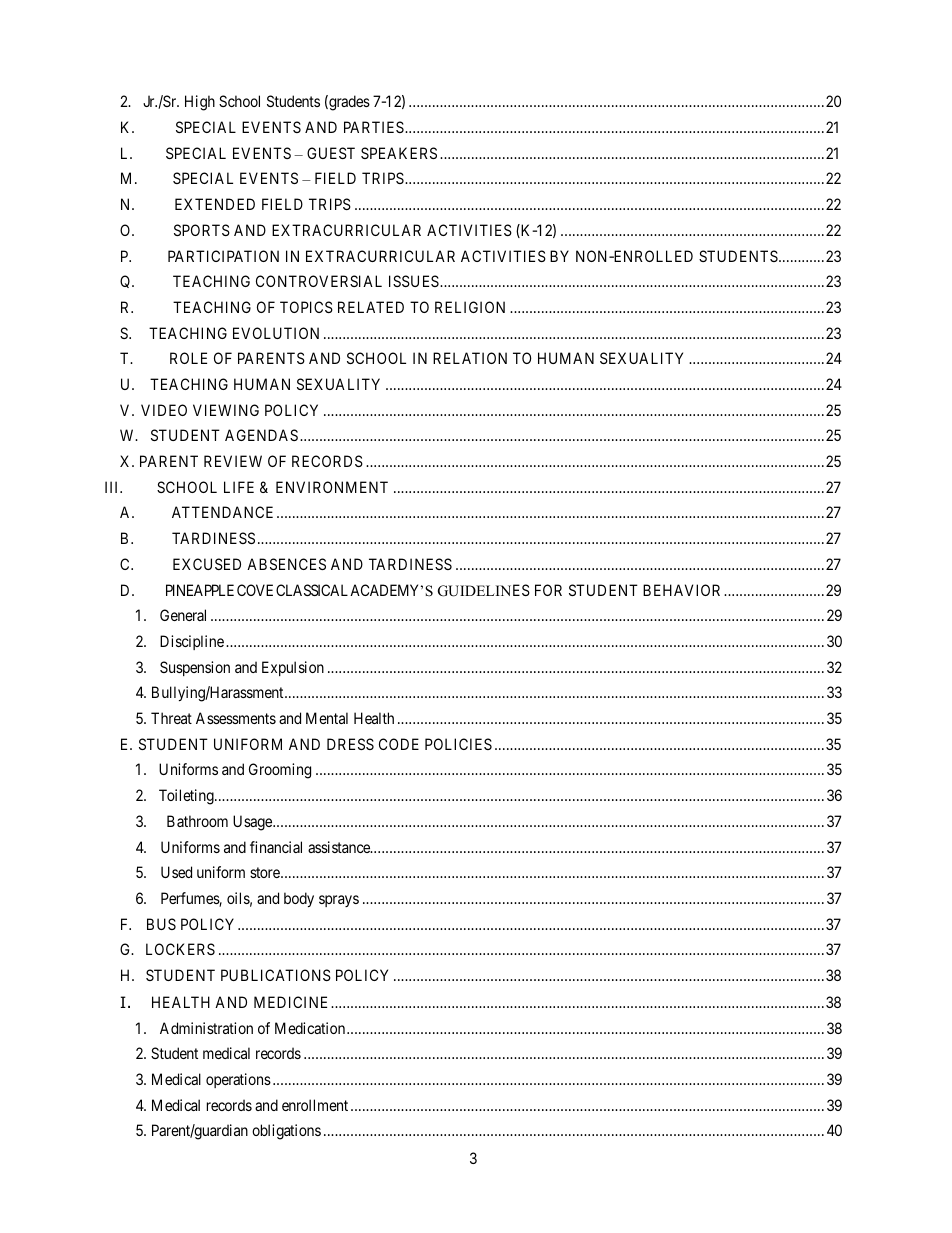 The height and width of the screenshot is (1233, 952). Describe the element at coordinates (280, 771) in the screenshot. I see `Grooming` at that location.
